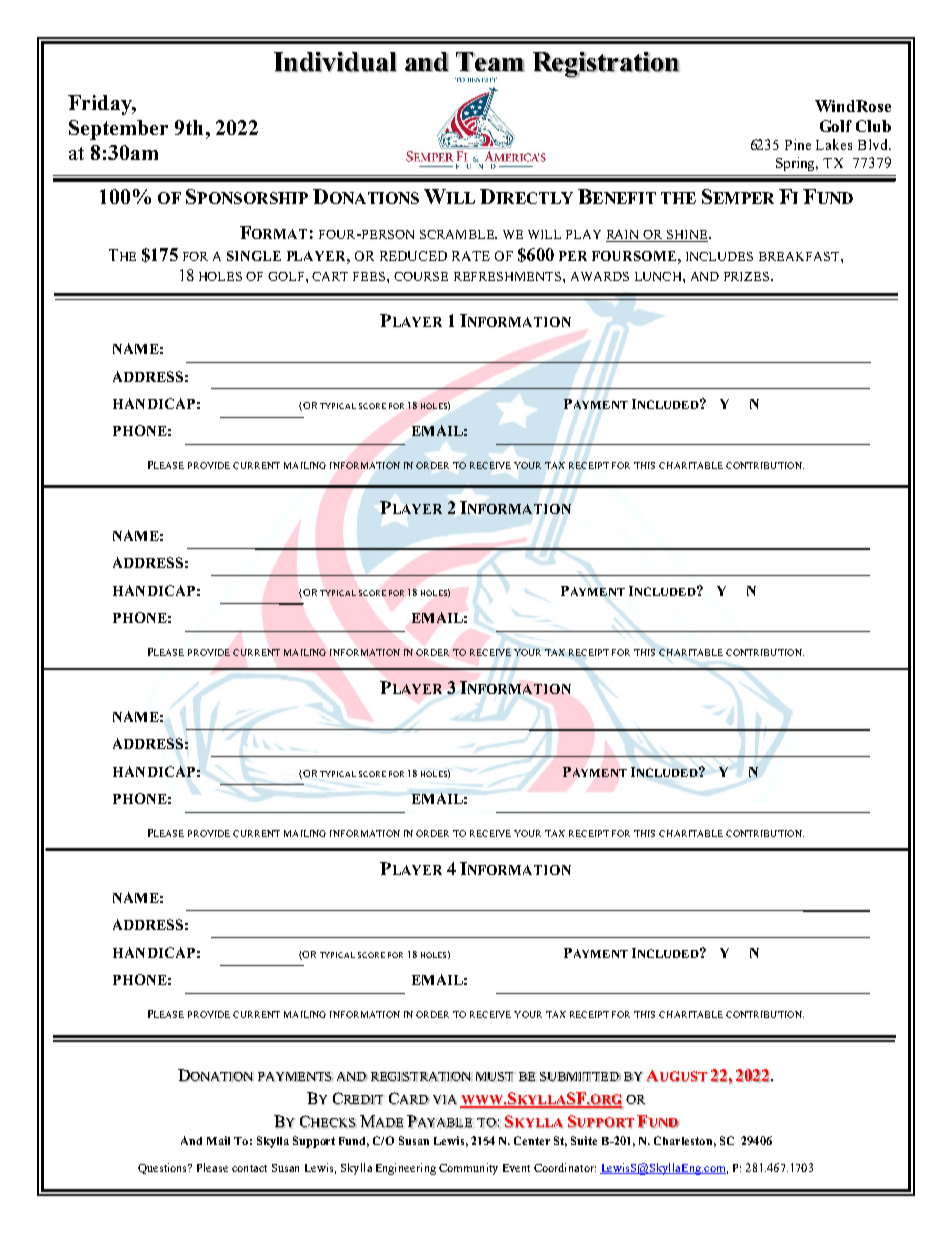 The height and width of the page is (1233, 952). What do you see at coordinates (254, 256) in the page?
I see `SINGLE` at bounding box center [254, 256].
